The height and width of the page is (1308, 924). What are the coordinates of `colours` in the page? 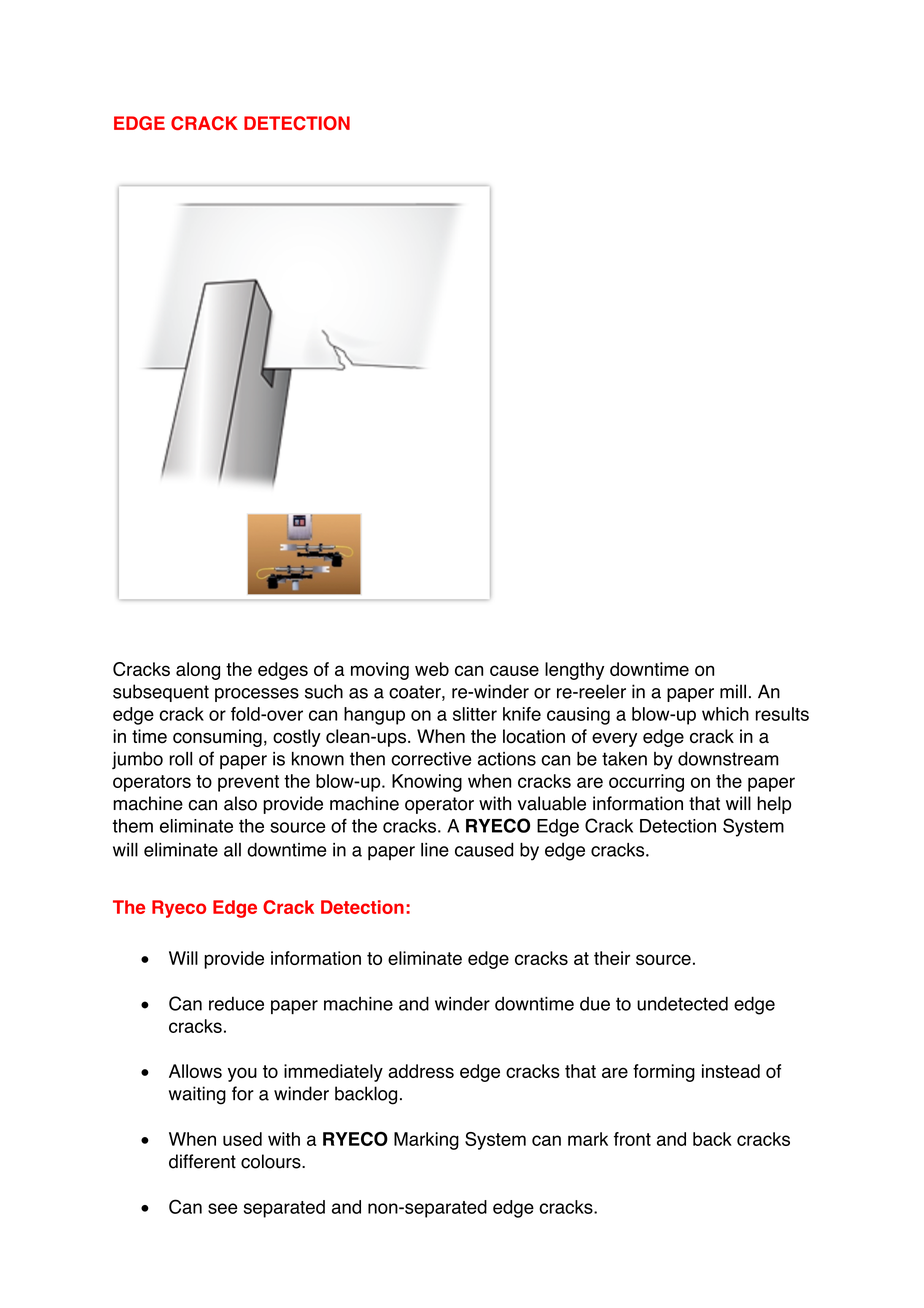 It's located at (272, 1161).
